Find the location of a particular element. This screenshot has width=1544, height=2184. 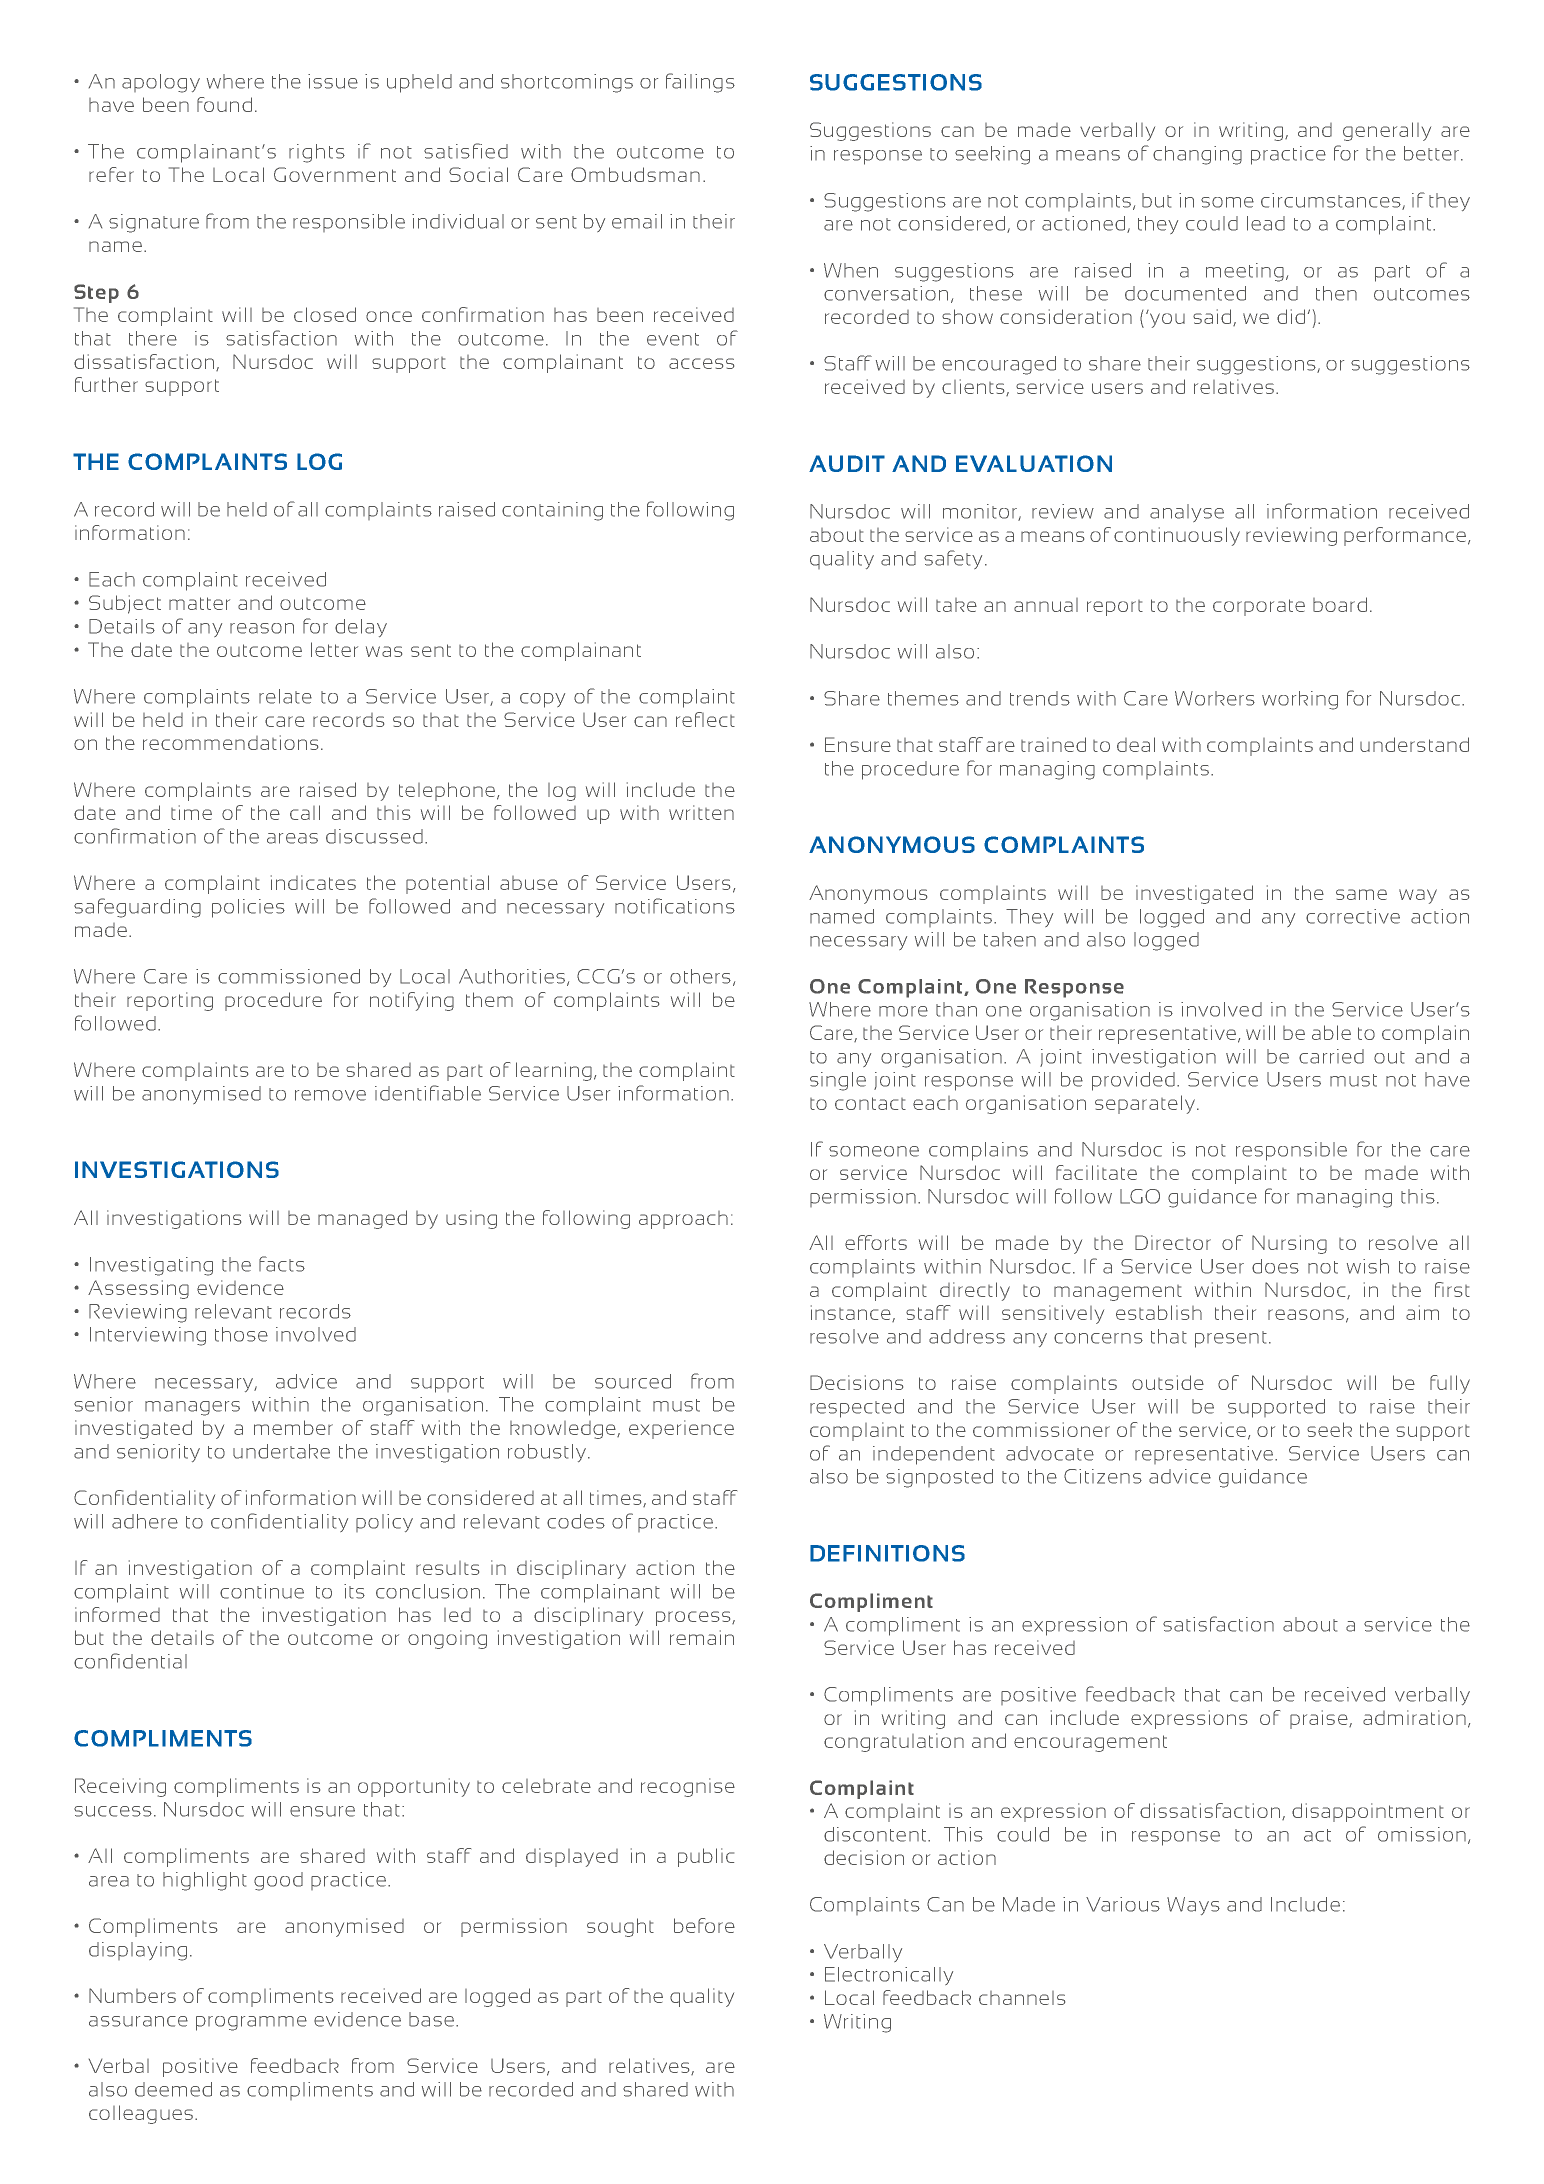

analyse is located at coordinates (1187, 513).
